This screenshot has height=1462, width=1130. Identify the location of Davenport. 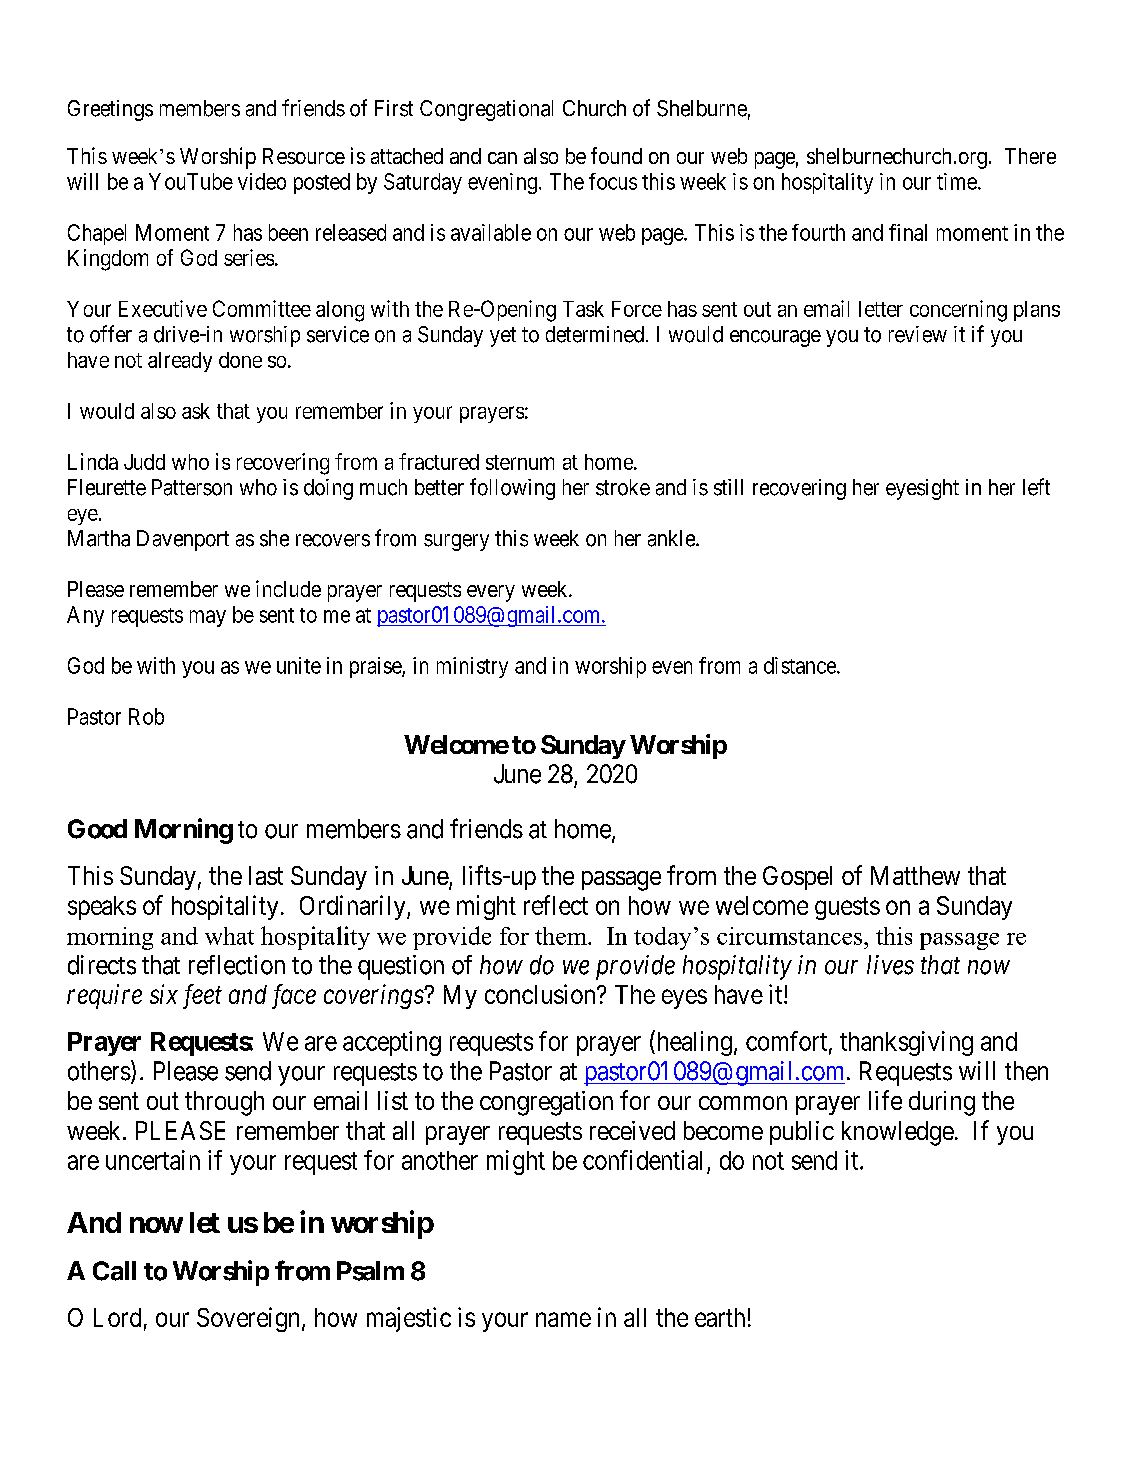
(183, 540).
